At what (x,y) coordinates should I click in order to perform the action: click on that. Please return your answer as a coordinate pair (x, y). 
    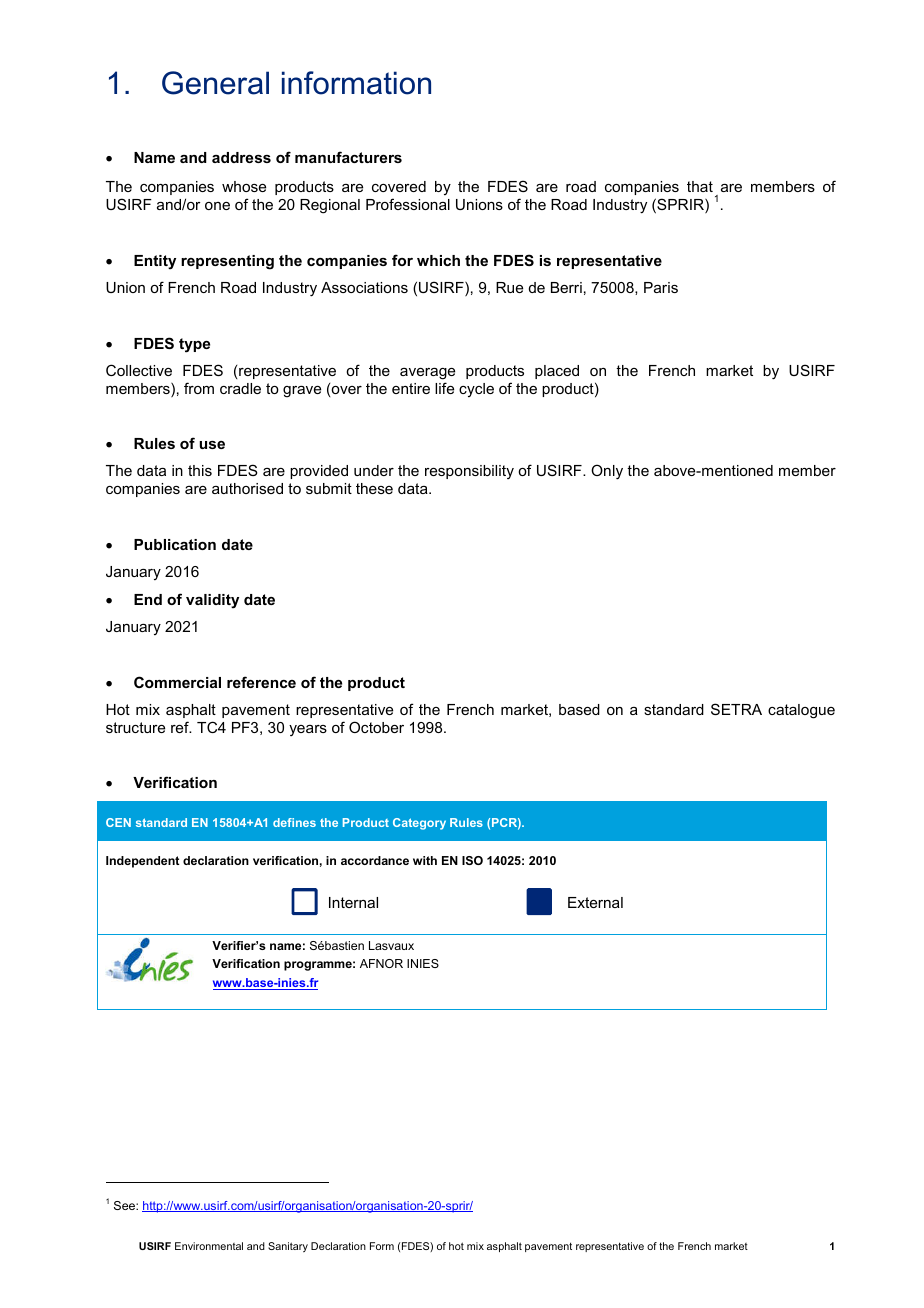
    Looking at the image, I should click on (700, 186).
